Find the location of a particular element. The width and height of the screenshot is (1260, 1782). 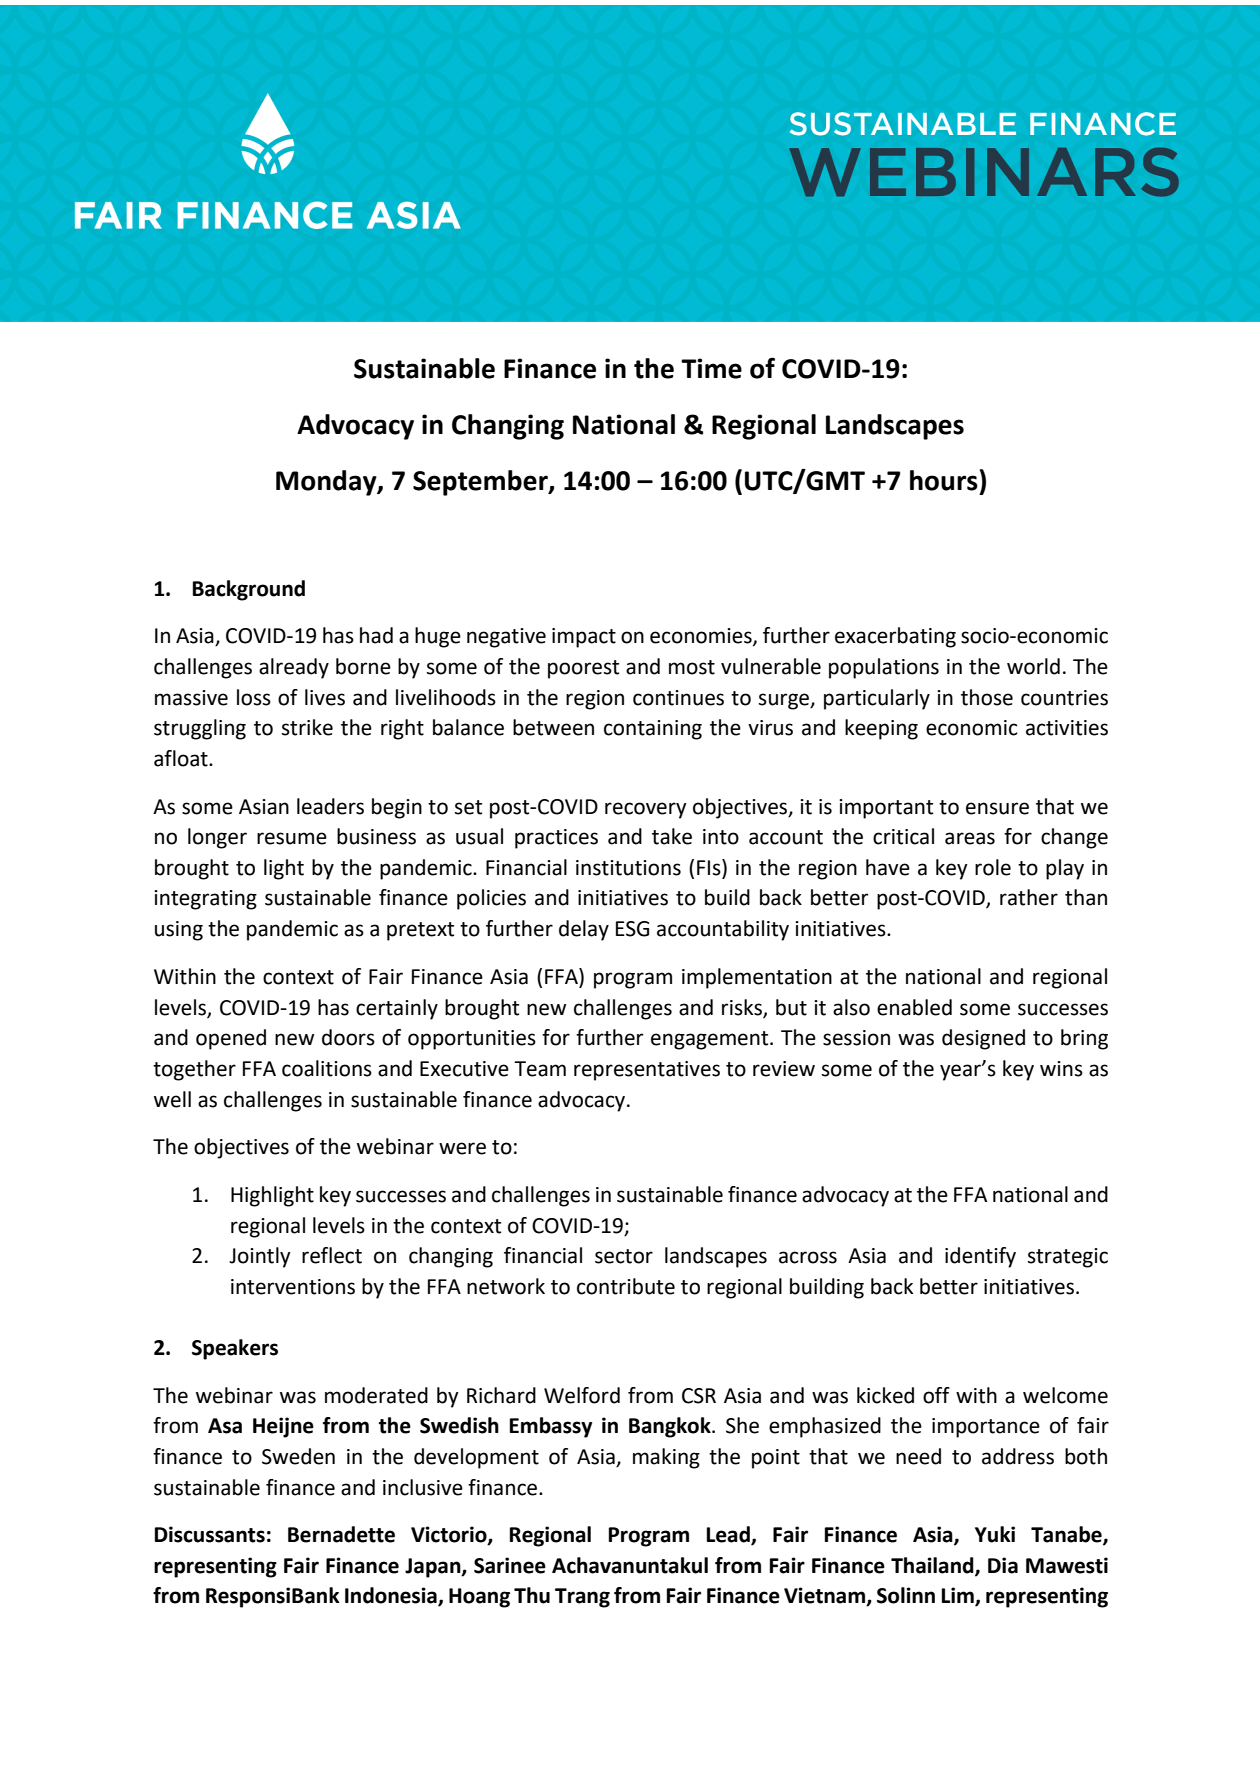

sector is located at coordinates (624, 1256).
